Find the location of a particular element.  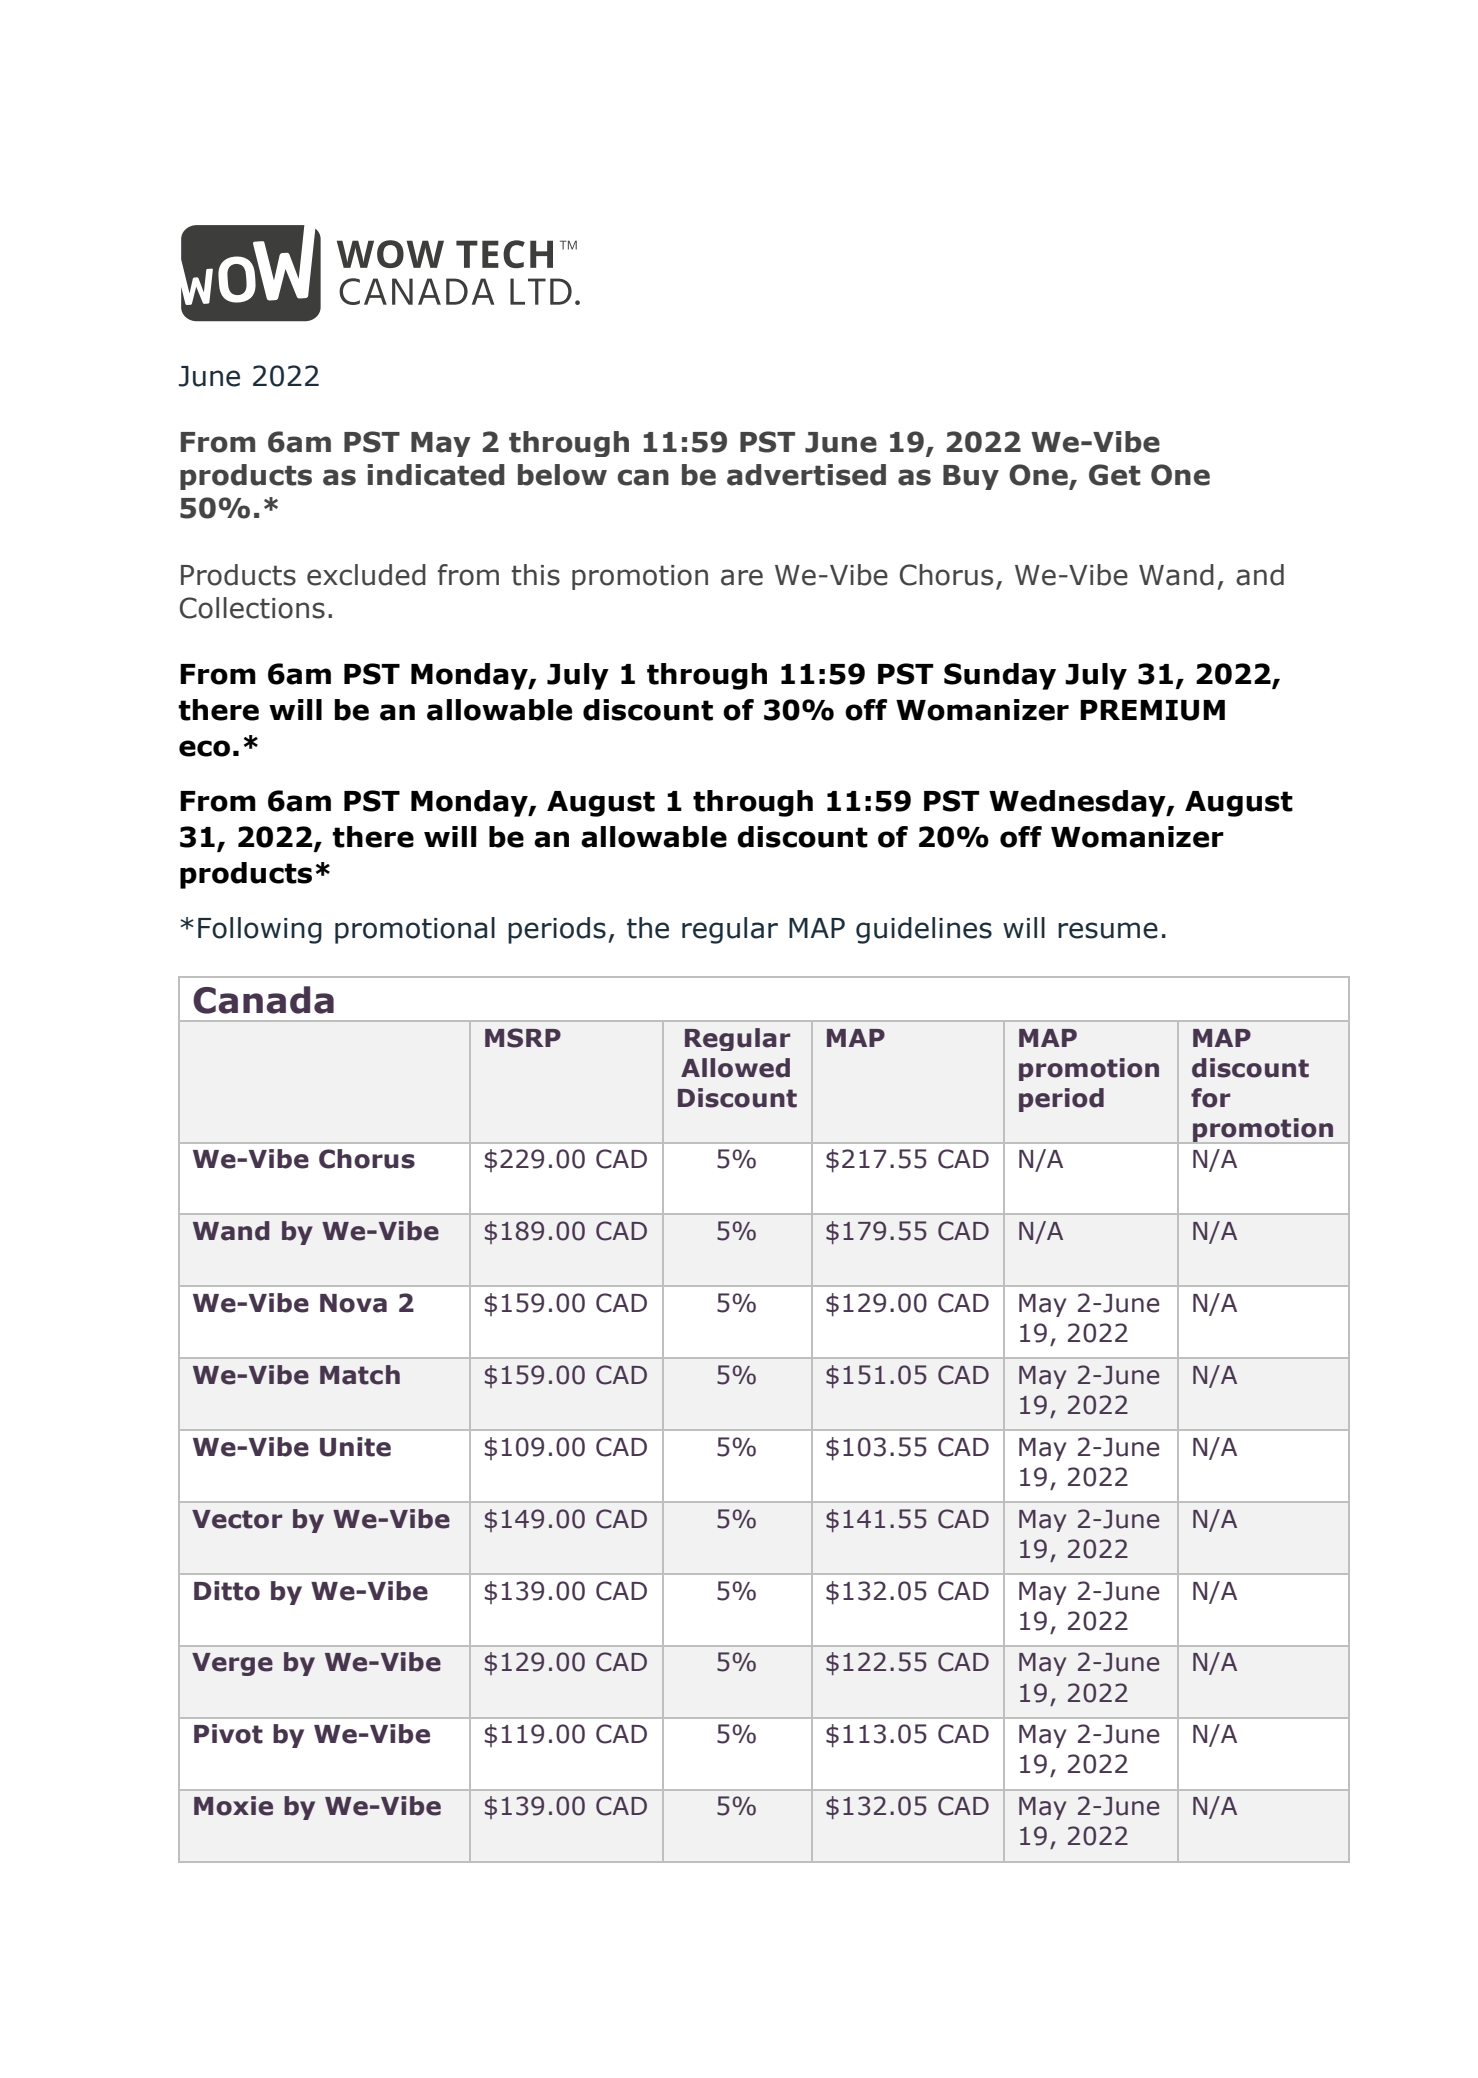

excluded is located at coordinates (366, 575).
